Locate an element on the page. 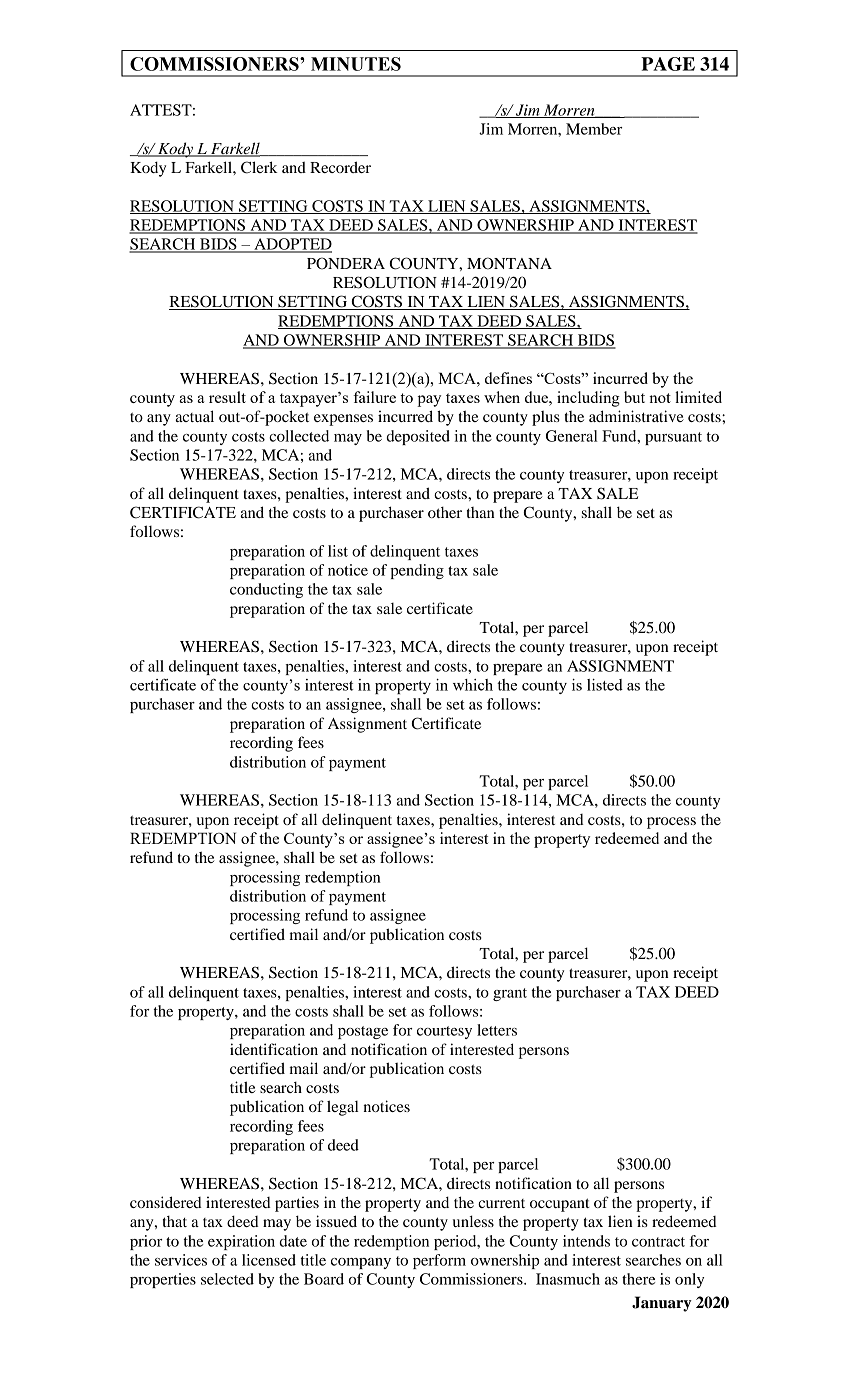 This document has height=1400, width=849. which is located at coordinates (473, 685).
